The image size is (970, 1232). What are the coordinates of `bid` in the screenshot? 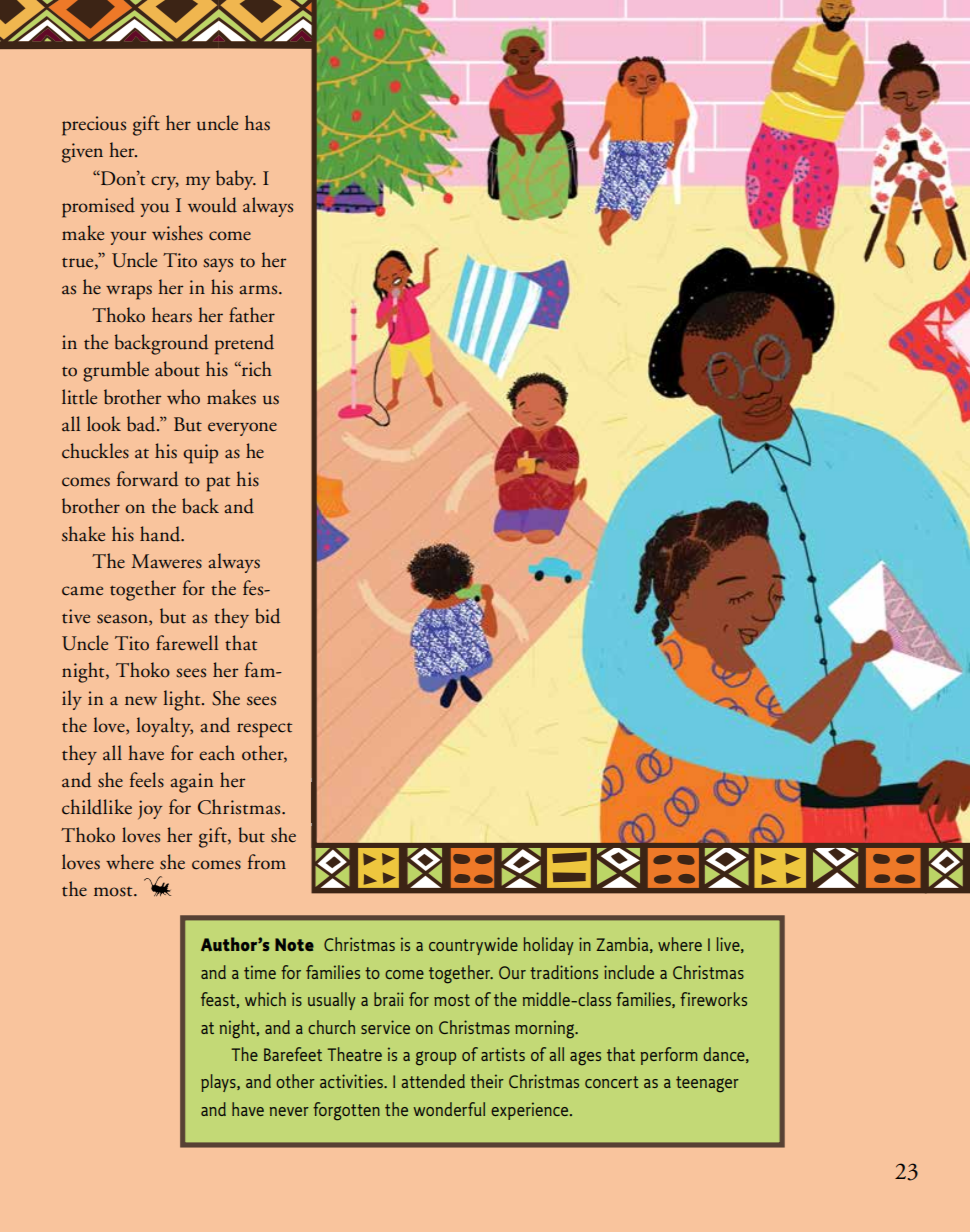 It's located at (267, 616).
